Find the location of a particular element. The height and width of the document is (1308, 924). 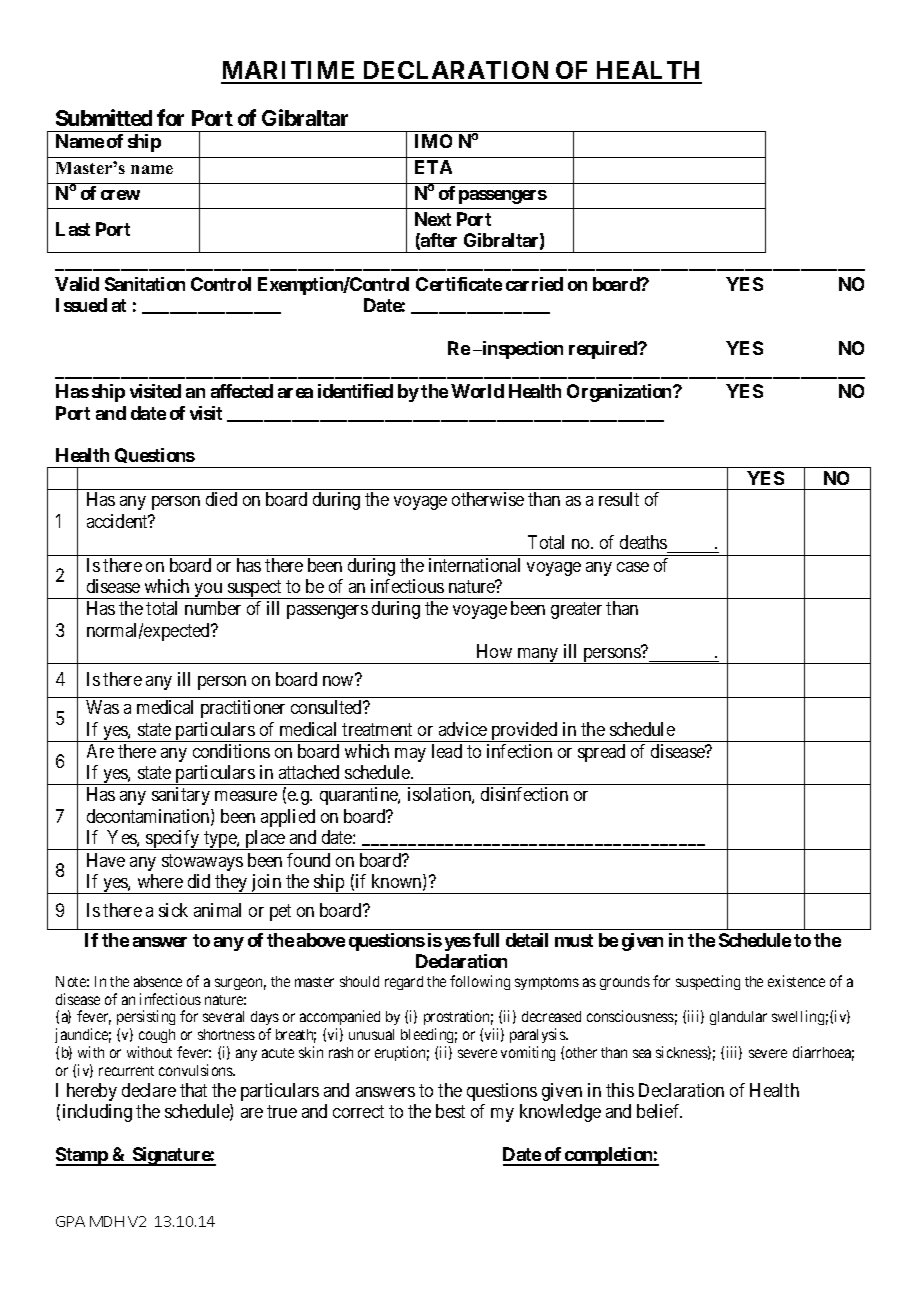

Was is located at coordinates (102, 707).
